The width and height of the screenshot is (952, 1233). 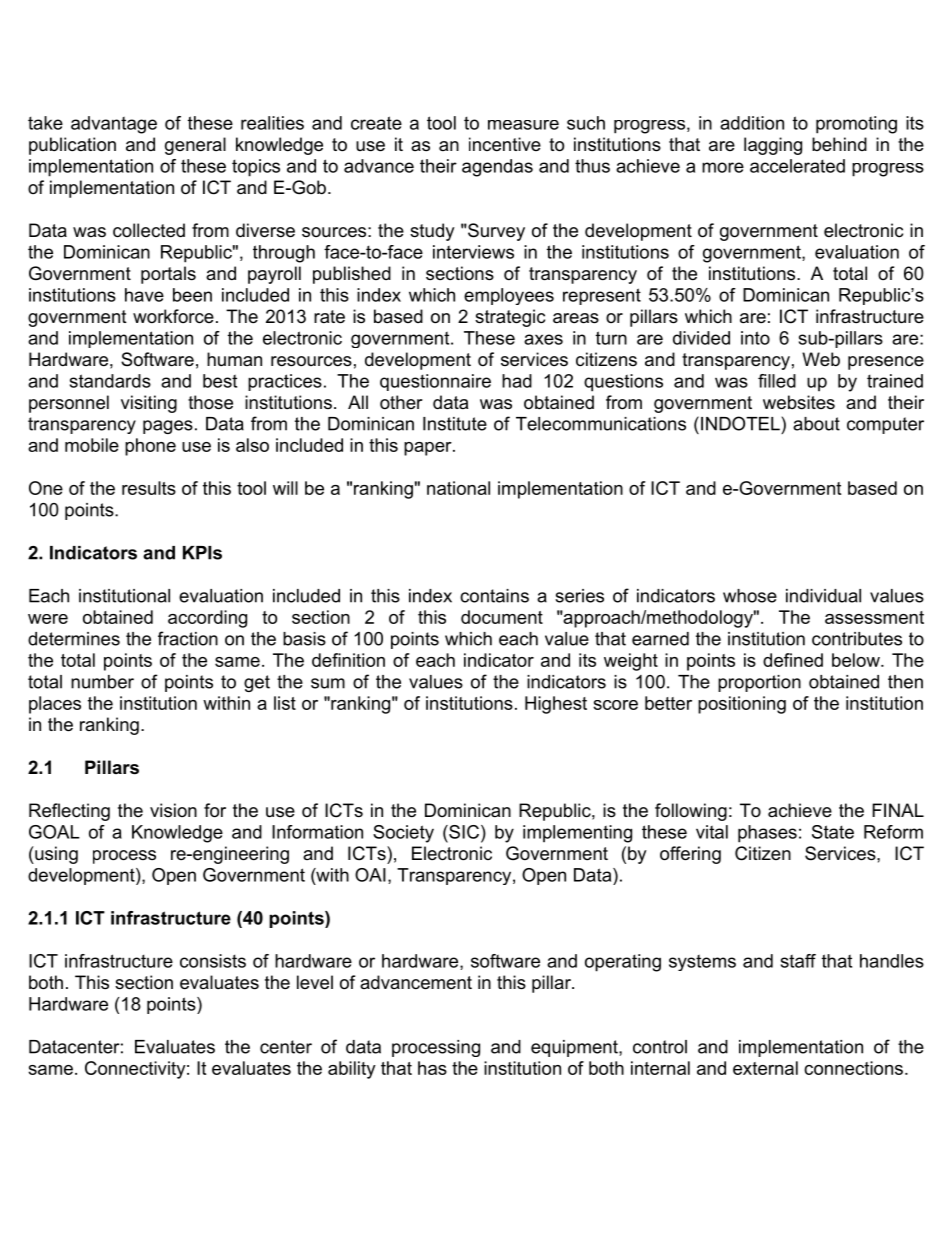 What do you see at coordinates (213, 961) in the screenshot?
I see `consists` at bounding box center [213, 961].
